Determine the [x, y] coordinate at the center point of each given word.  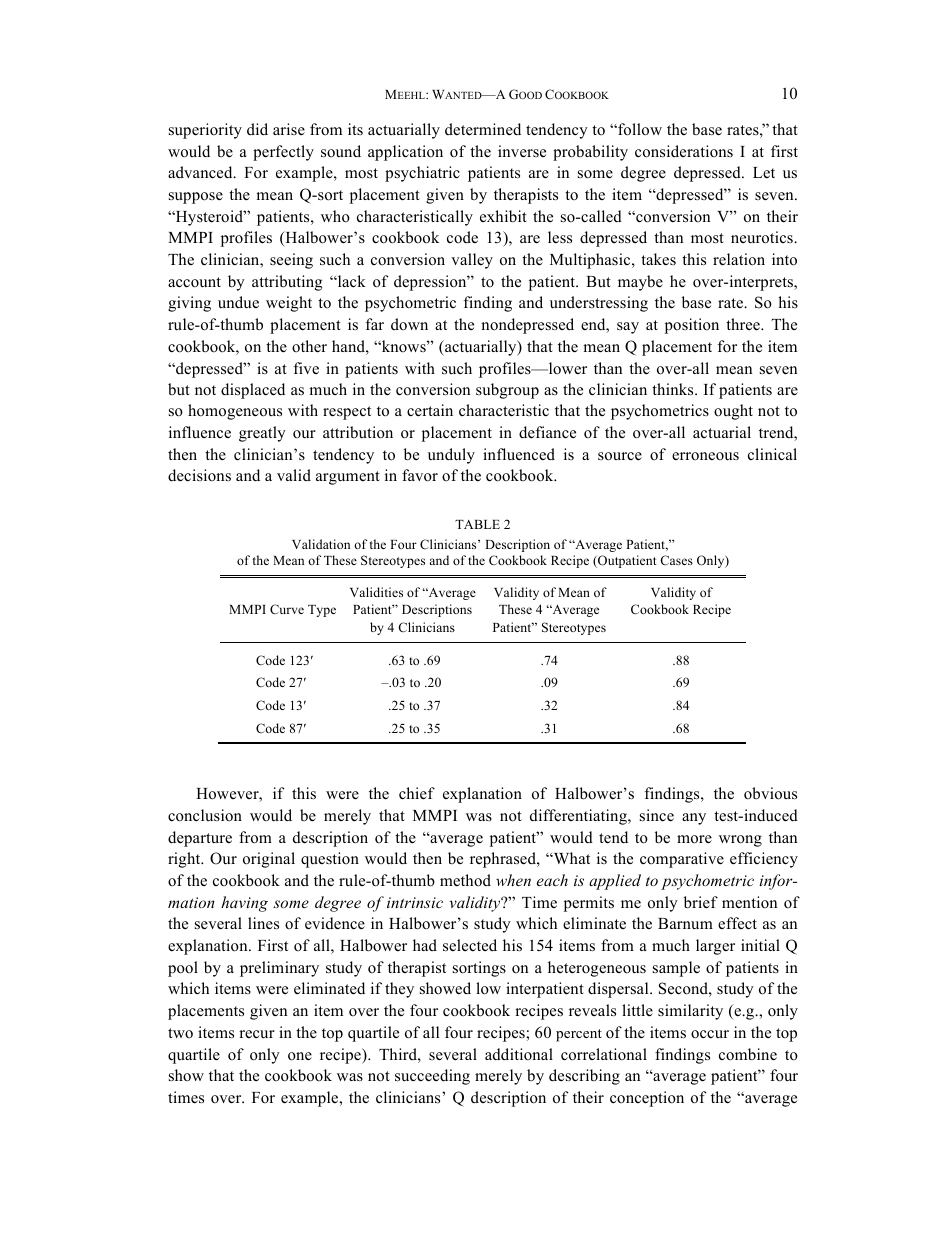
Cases [676, 560]
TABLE [477, 524]
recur [257, 1034]
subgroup [507, 391]
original [269, 860]
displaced [253, 391]
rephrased [504, 860]
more [694, 839]
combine [748, 1054]
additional [519, 1054]
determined [483, 129]
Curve [287, 609]
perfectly [283, 153]
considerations [684, 151]
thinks [674, 389]
